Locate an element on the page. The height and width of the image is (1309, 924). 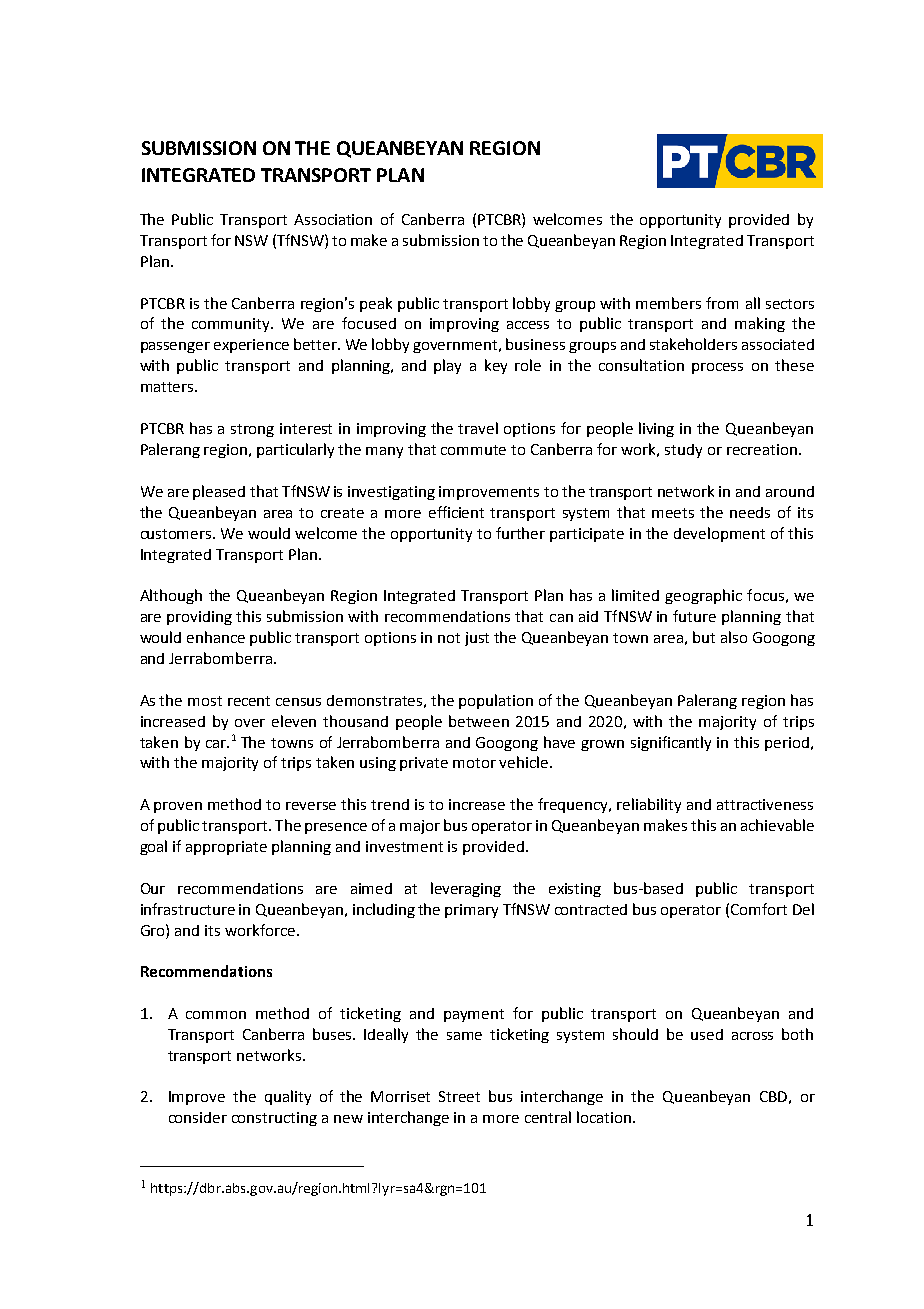
access is located at coordinates (528, 325).
